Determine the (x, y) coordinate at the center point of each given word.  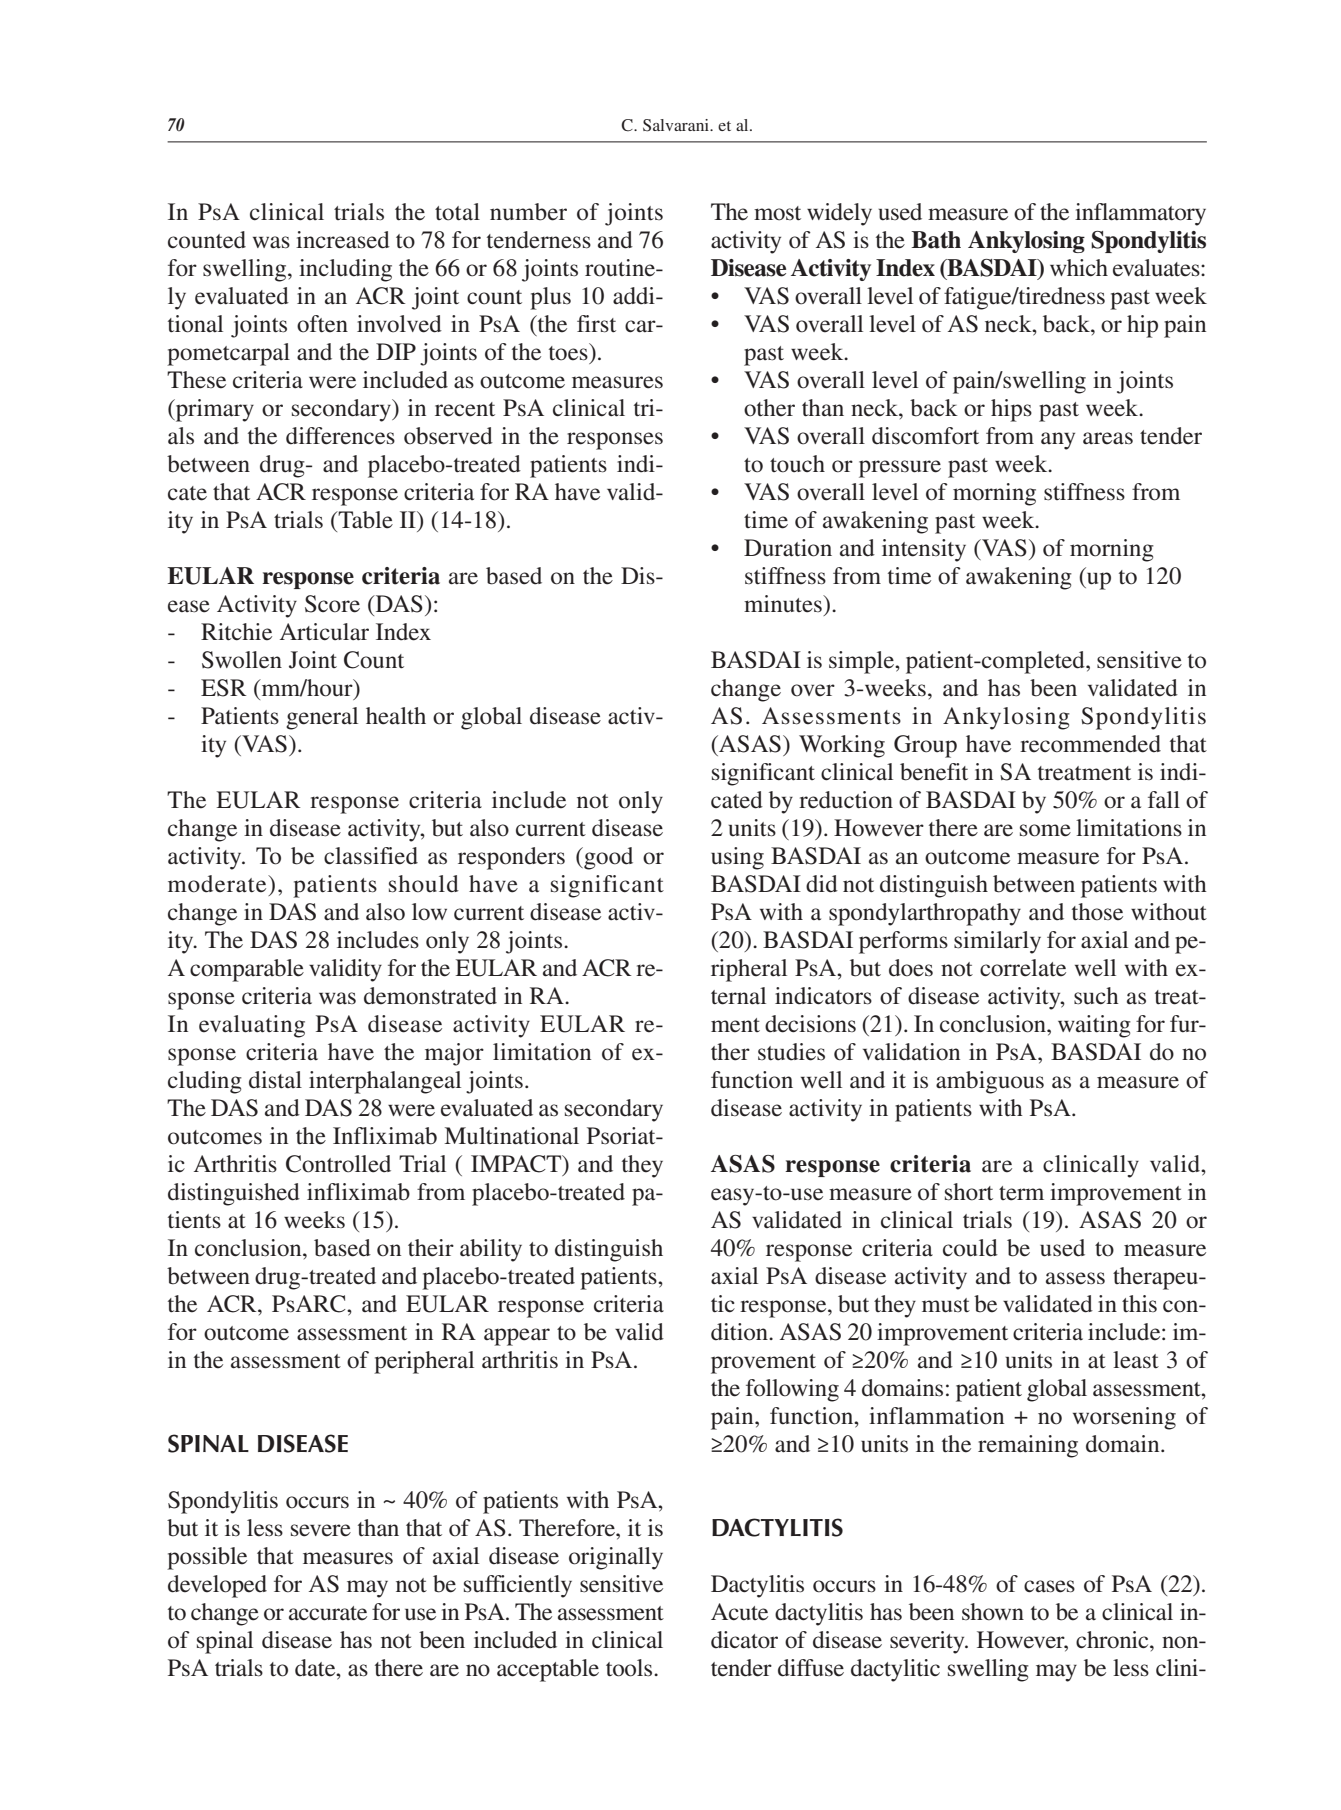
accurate (328, 1613)
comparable (247, 970)
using (737, 858)
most (777, 213)
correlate (1023, 968)
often (322, 324)
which (1079, 268)
